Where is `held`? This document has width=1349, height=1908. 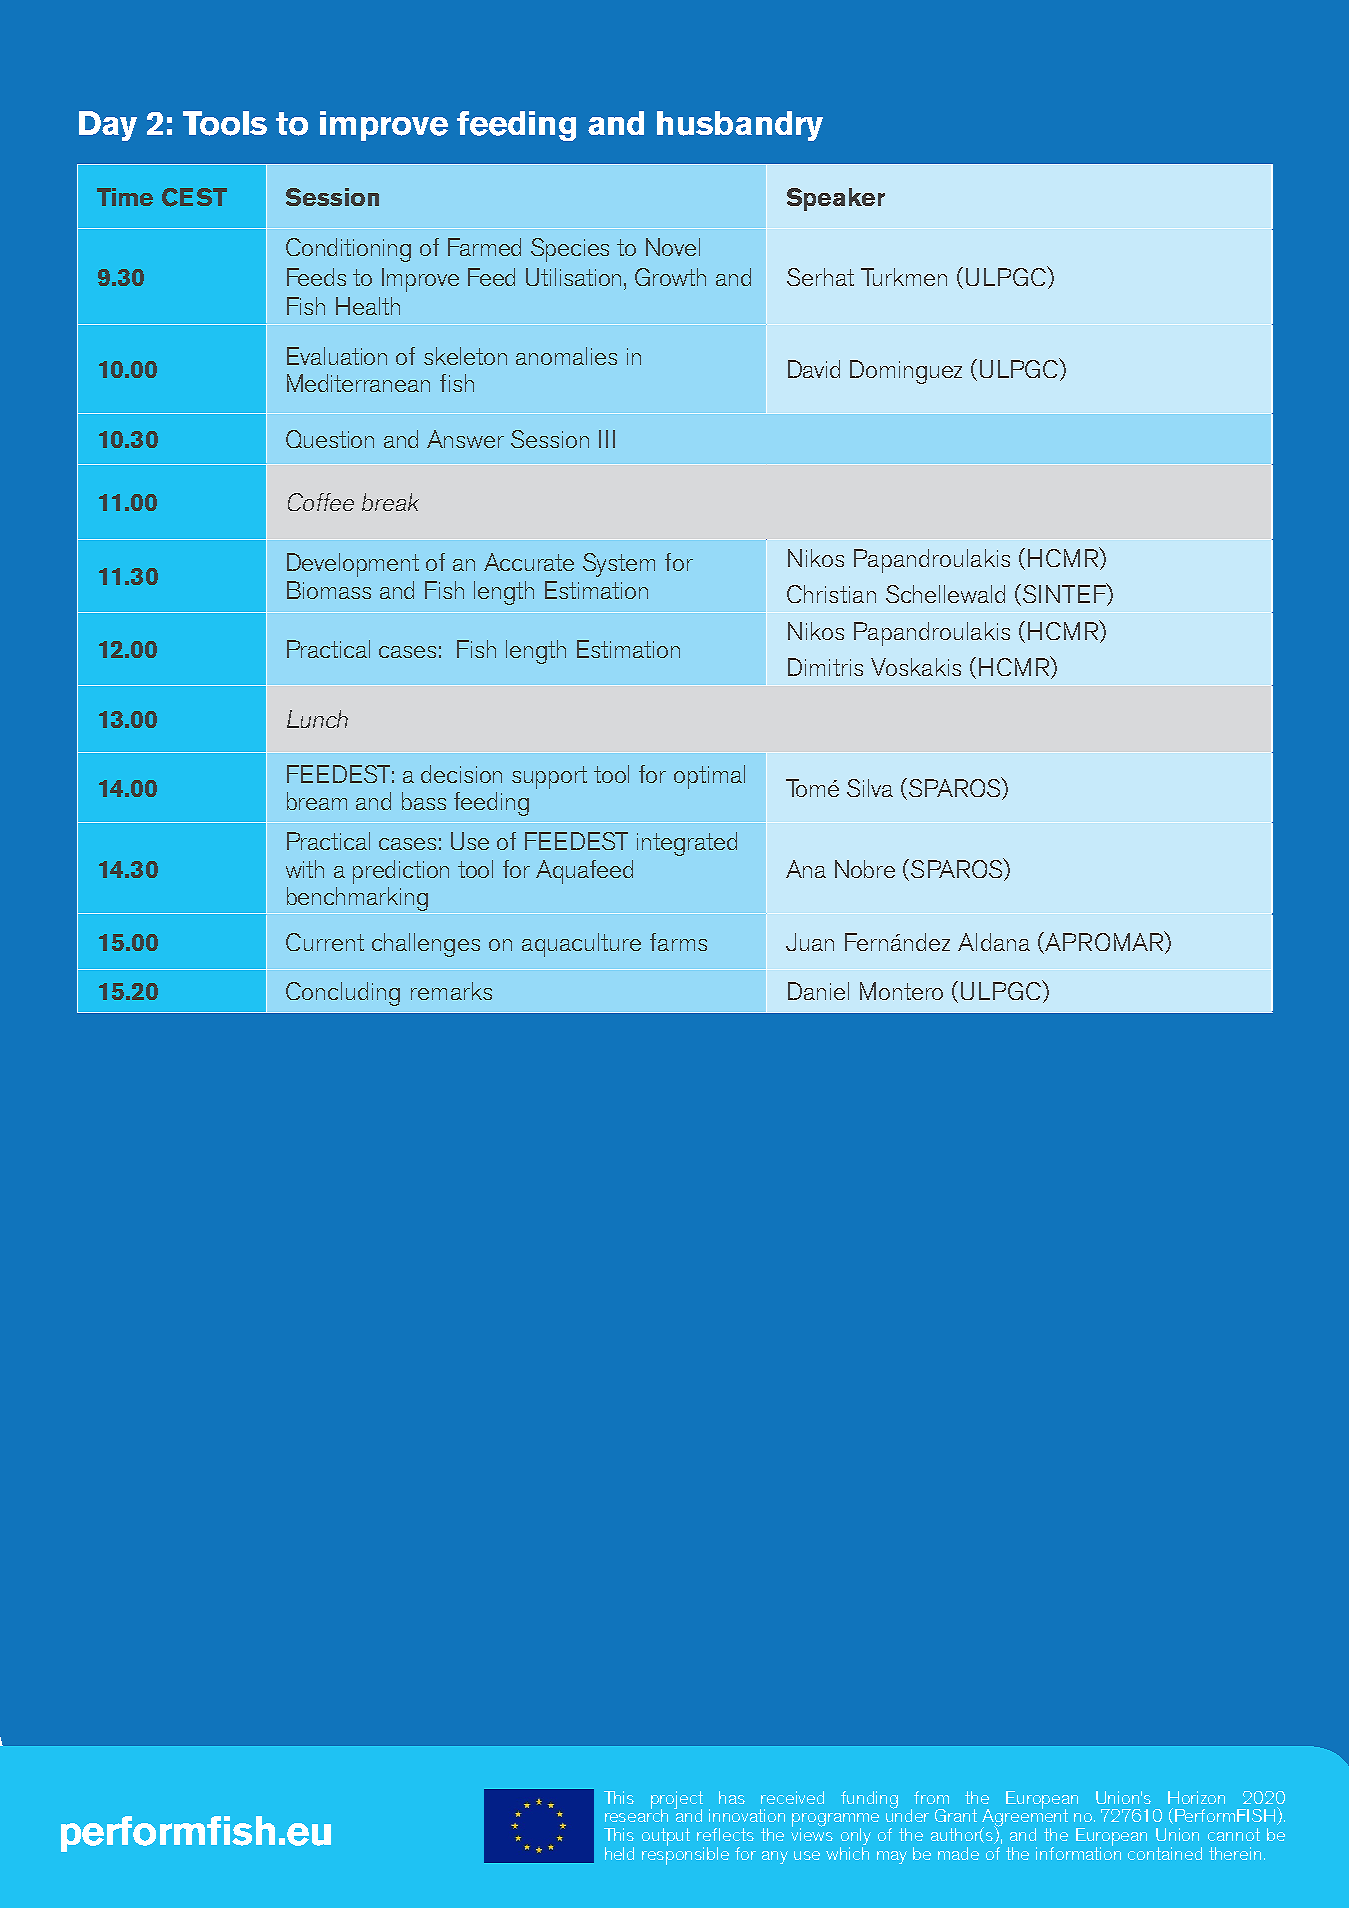
held is located at coordinates (619, 1853).
